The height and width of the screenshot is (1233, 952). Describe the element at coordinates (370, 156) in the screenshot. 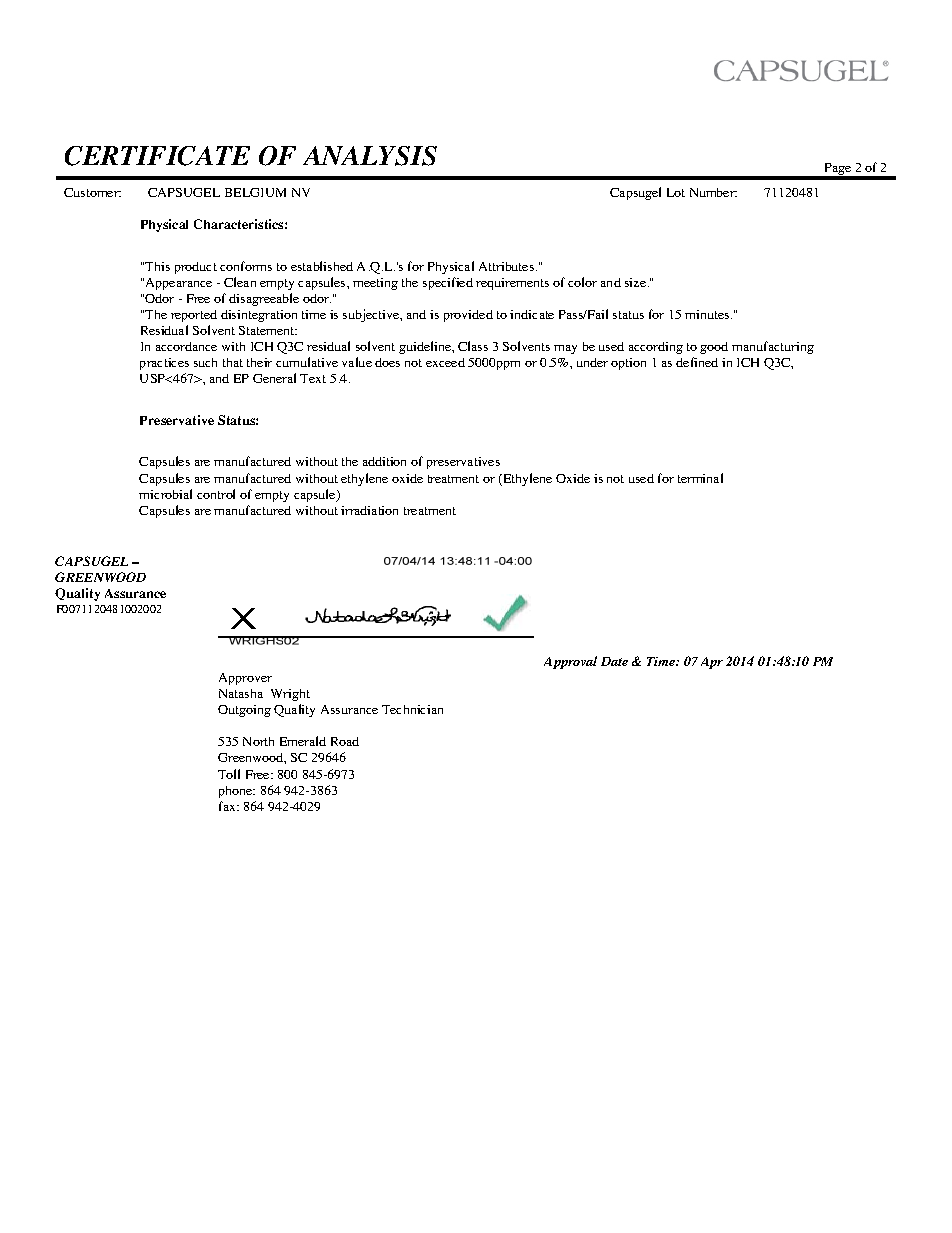

I see `ANALYSIS` at that location.
